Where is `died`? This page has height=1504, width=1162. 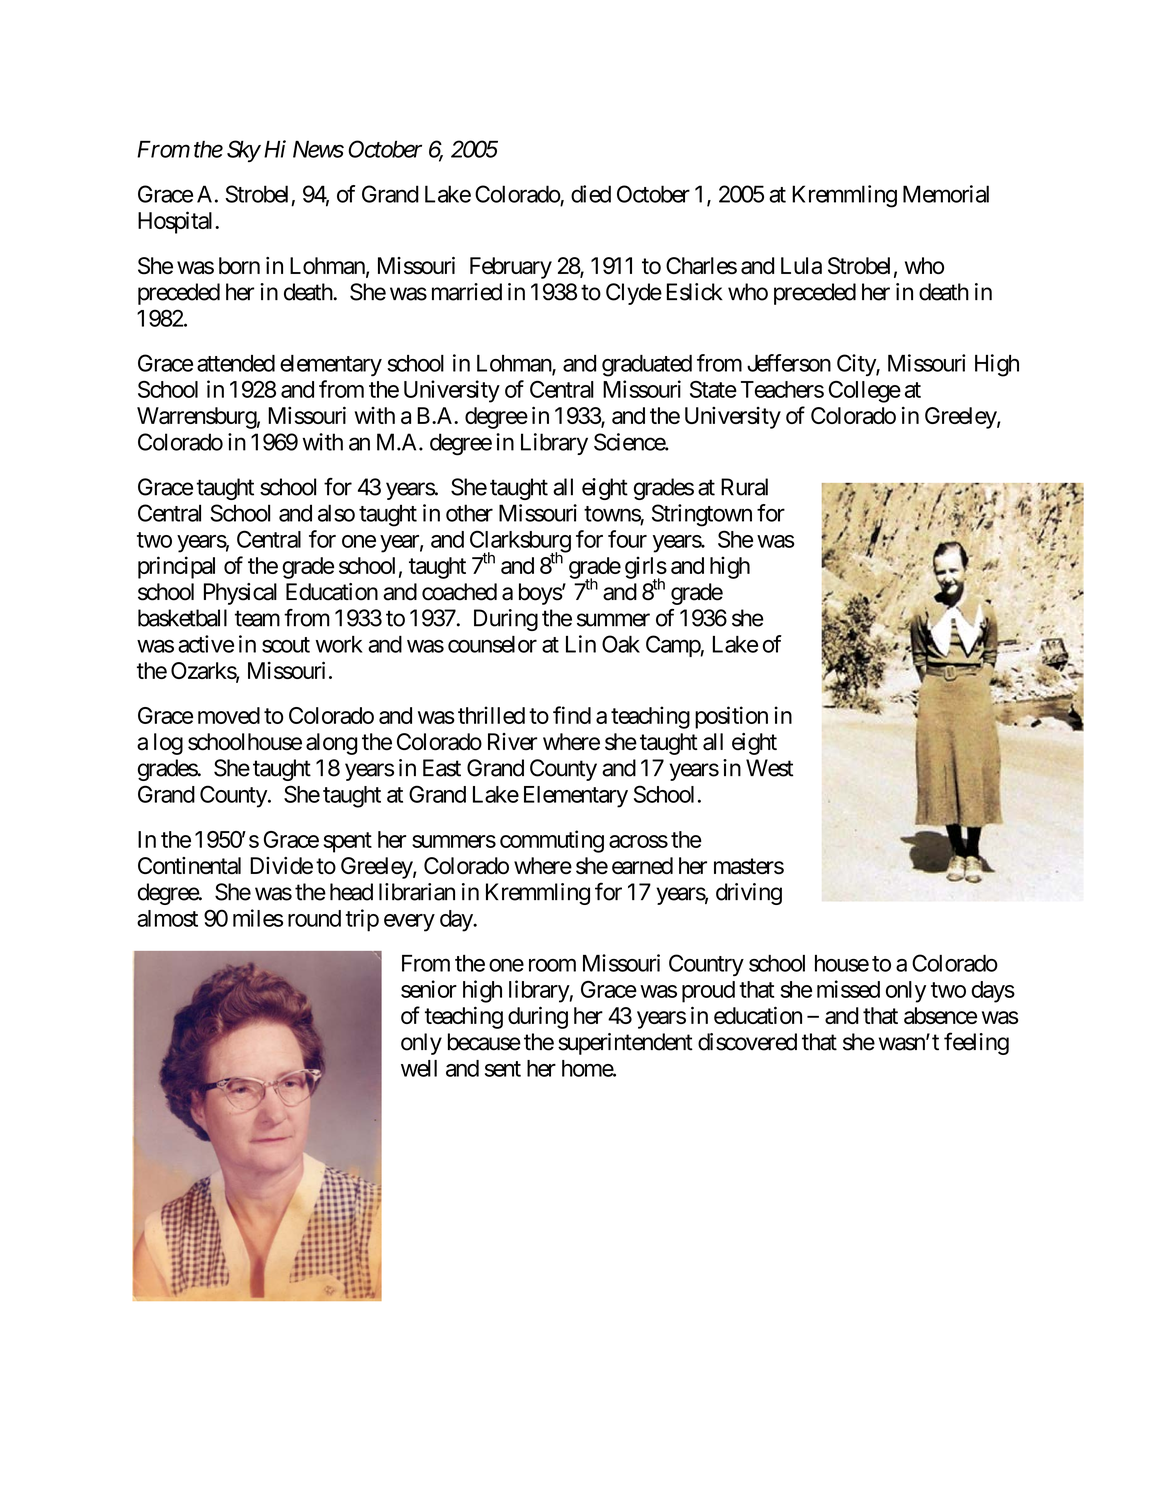
died is located at coordinates (591, 194).
